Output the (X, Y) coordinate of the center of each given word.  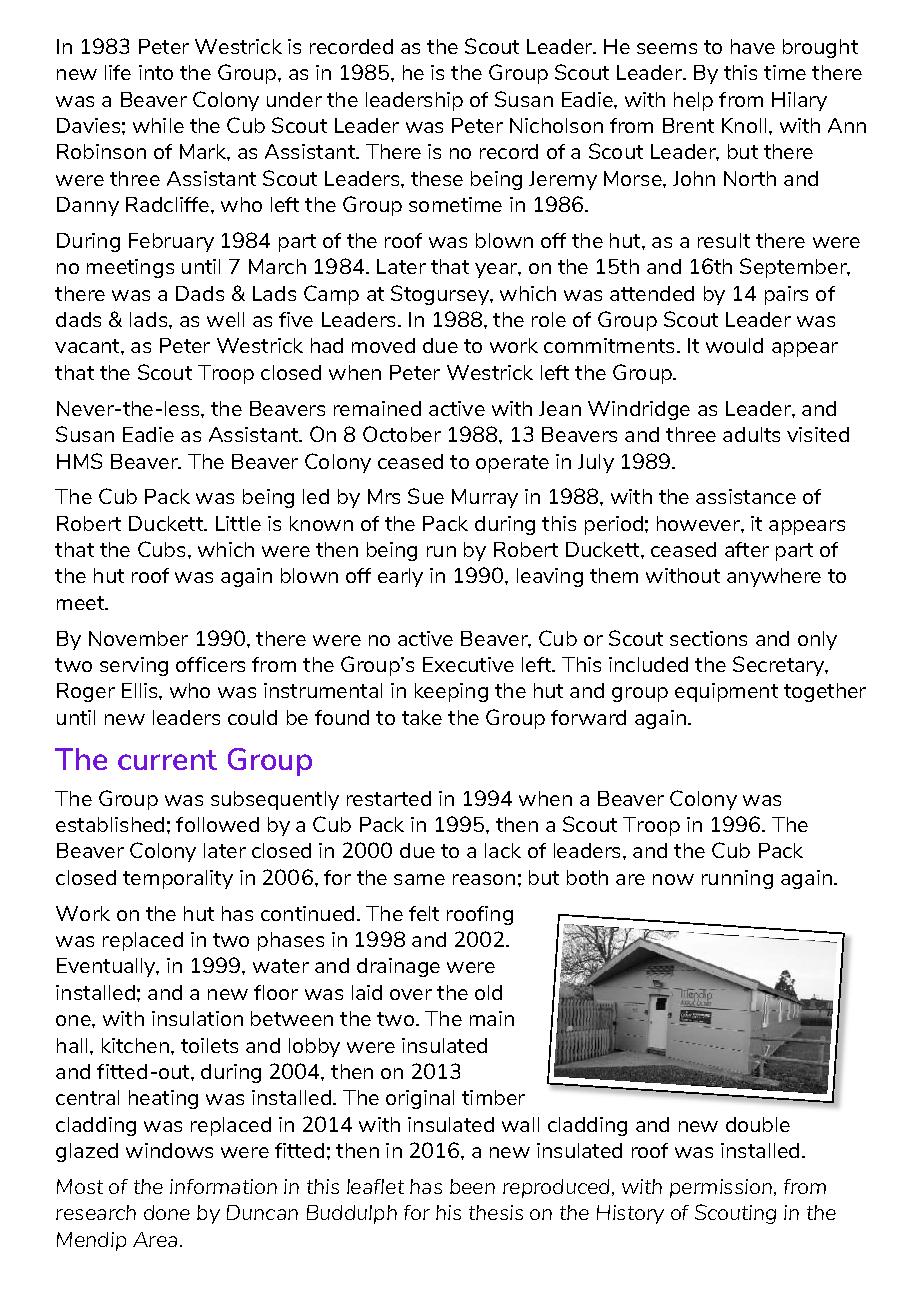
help (693, 101)
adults (751, 434)
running (737, 879)
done (167, 1212)
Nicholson (556, 125)
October (402, 434)
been (472, 1186)
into (156, 72)
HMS (79, 461)
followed (217, 824)
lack (503, 850)
